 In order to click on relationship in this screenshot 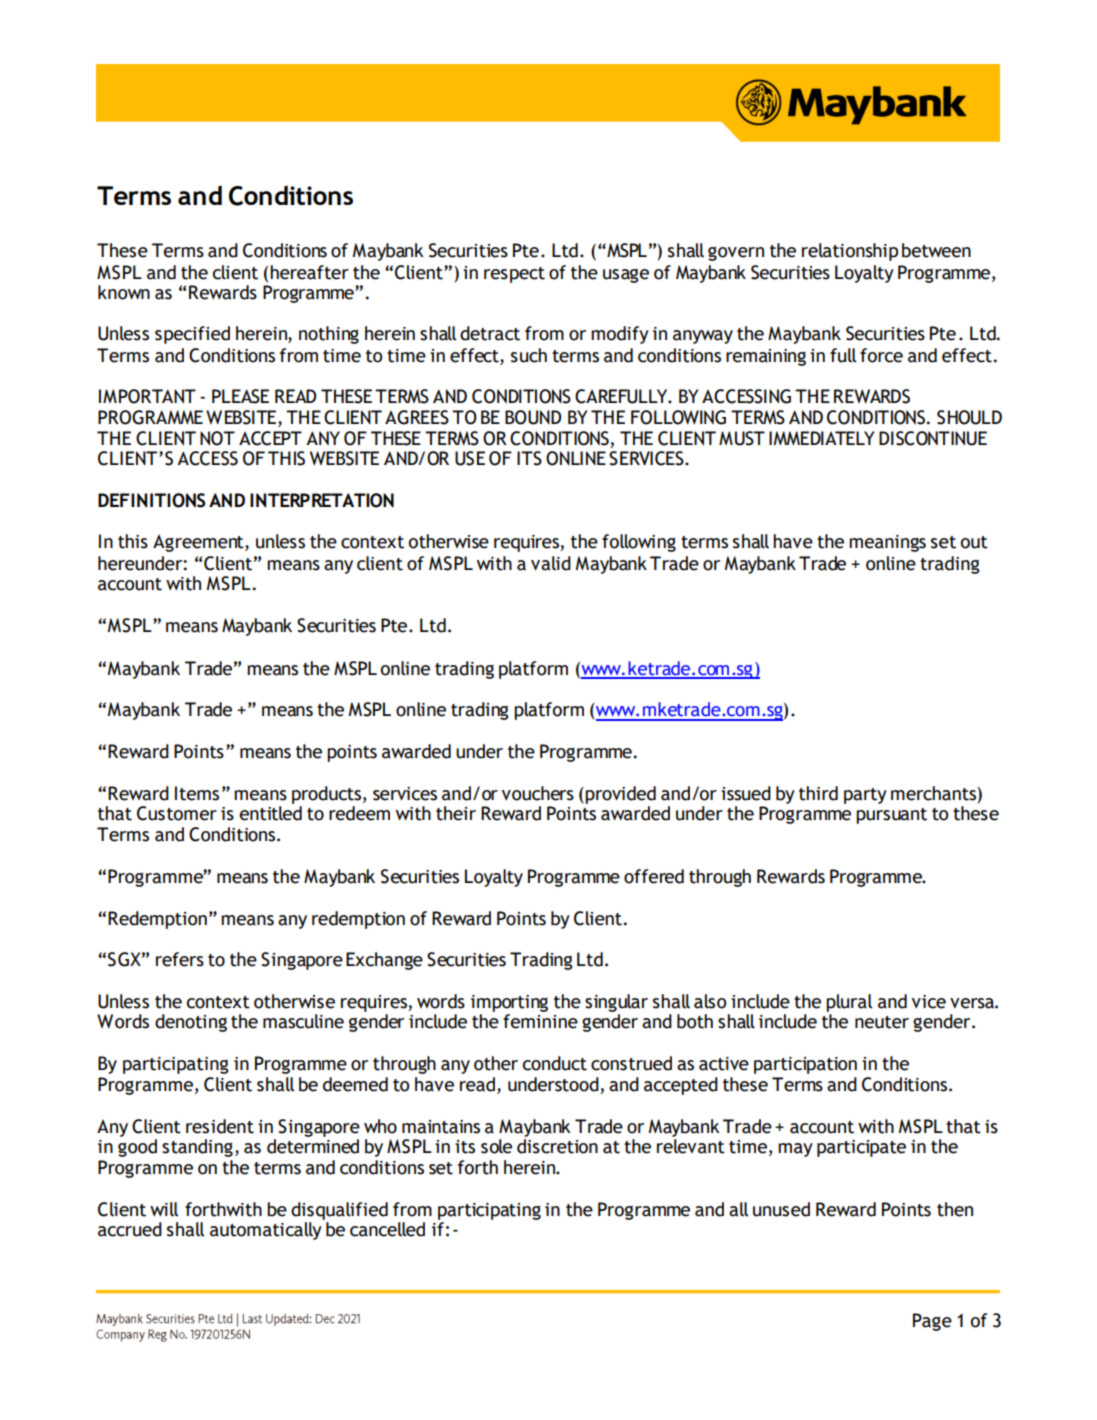, I will do `click(850, 252)`.
